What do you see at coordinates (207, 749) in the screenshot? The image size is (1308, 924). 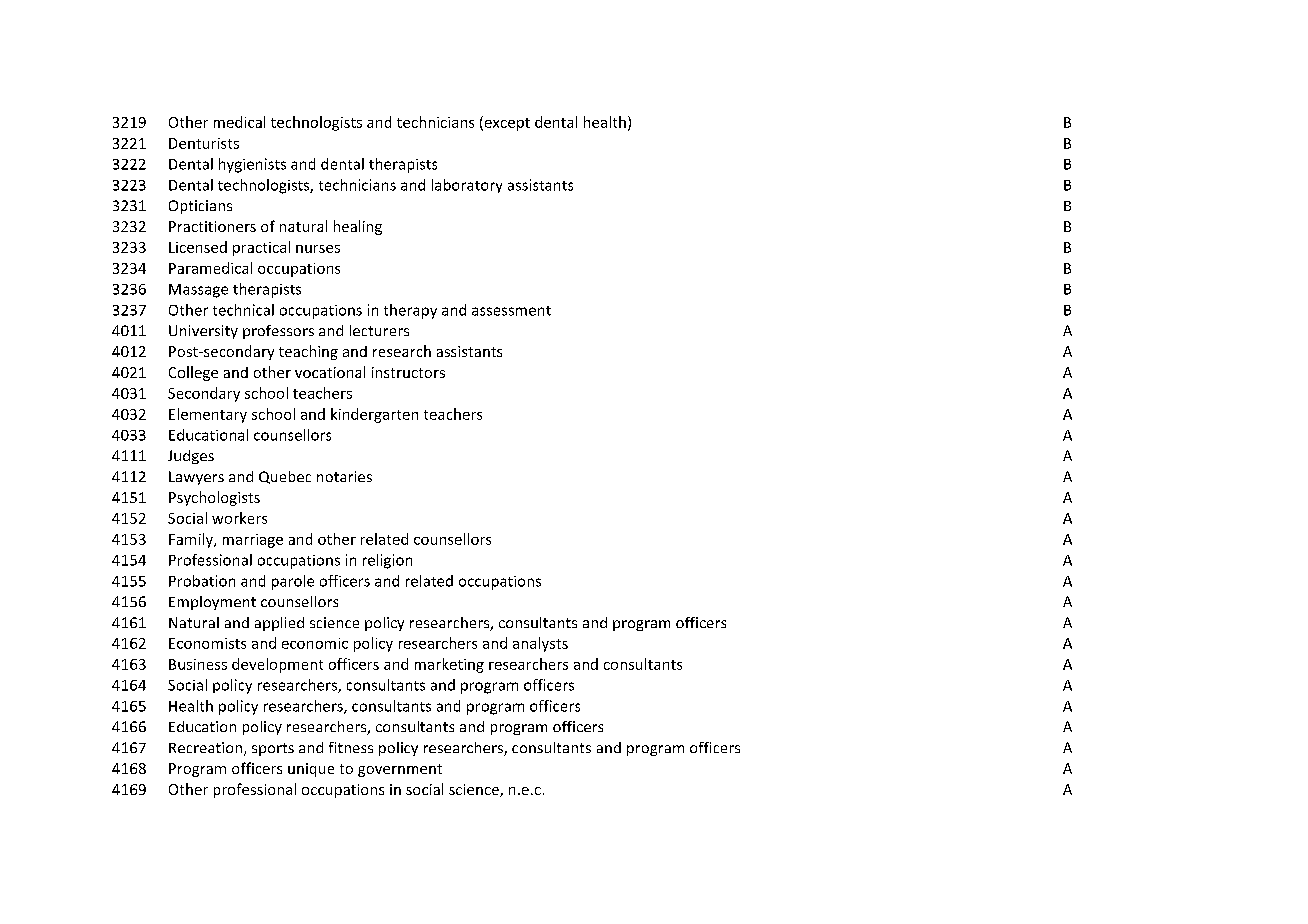 I see `Recreation` at bounding box center [207, 749].
